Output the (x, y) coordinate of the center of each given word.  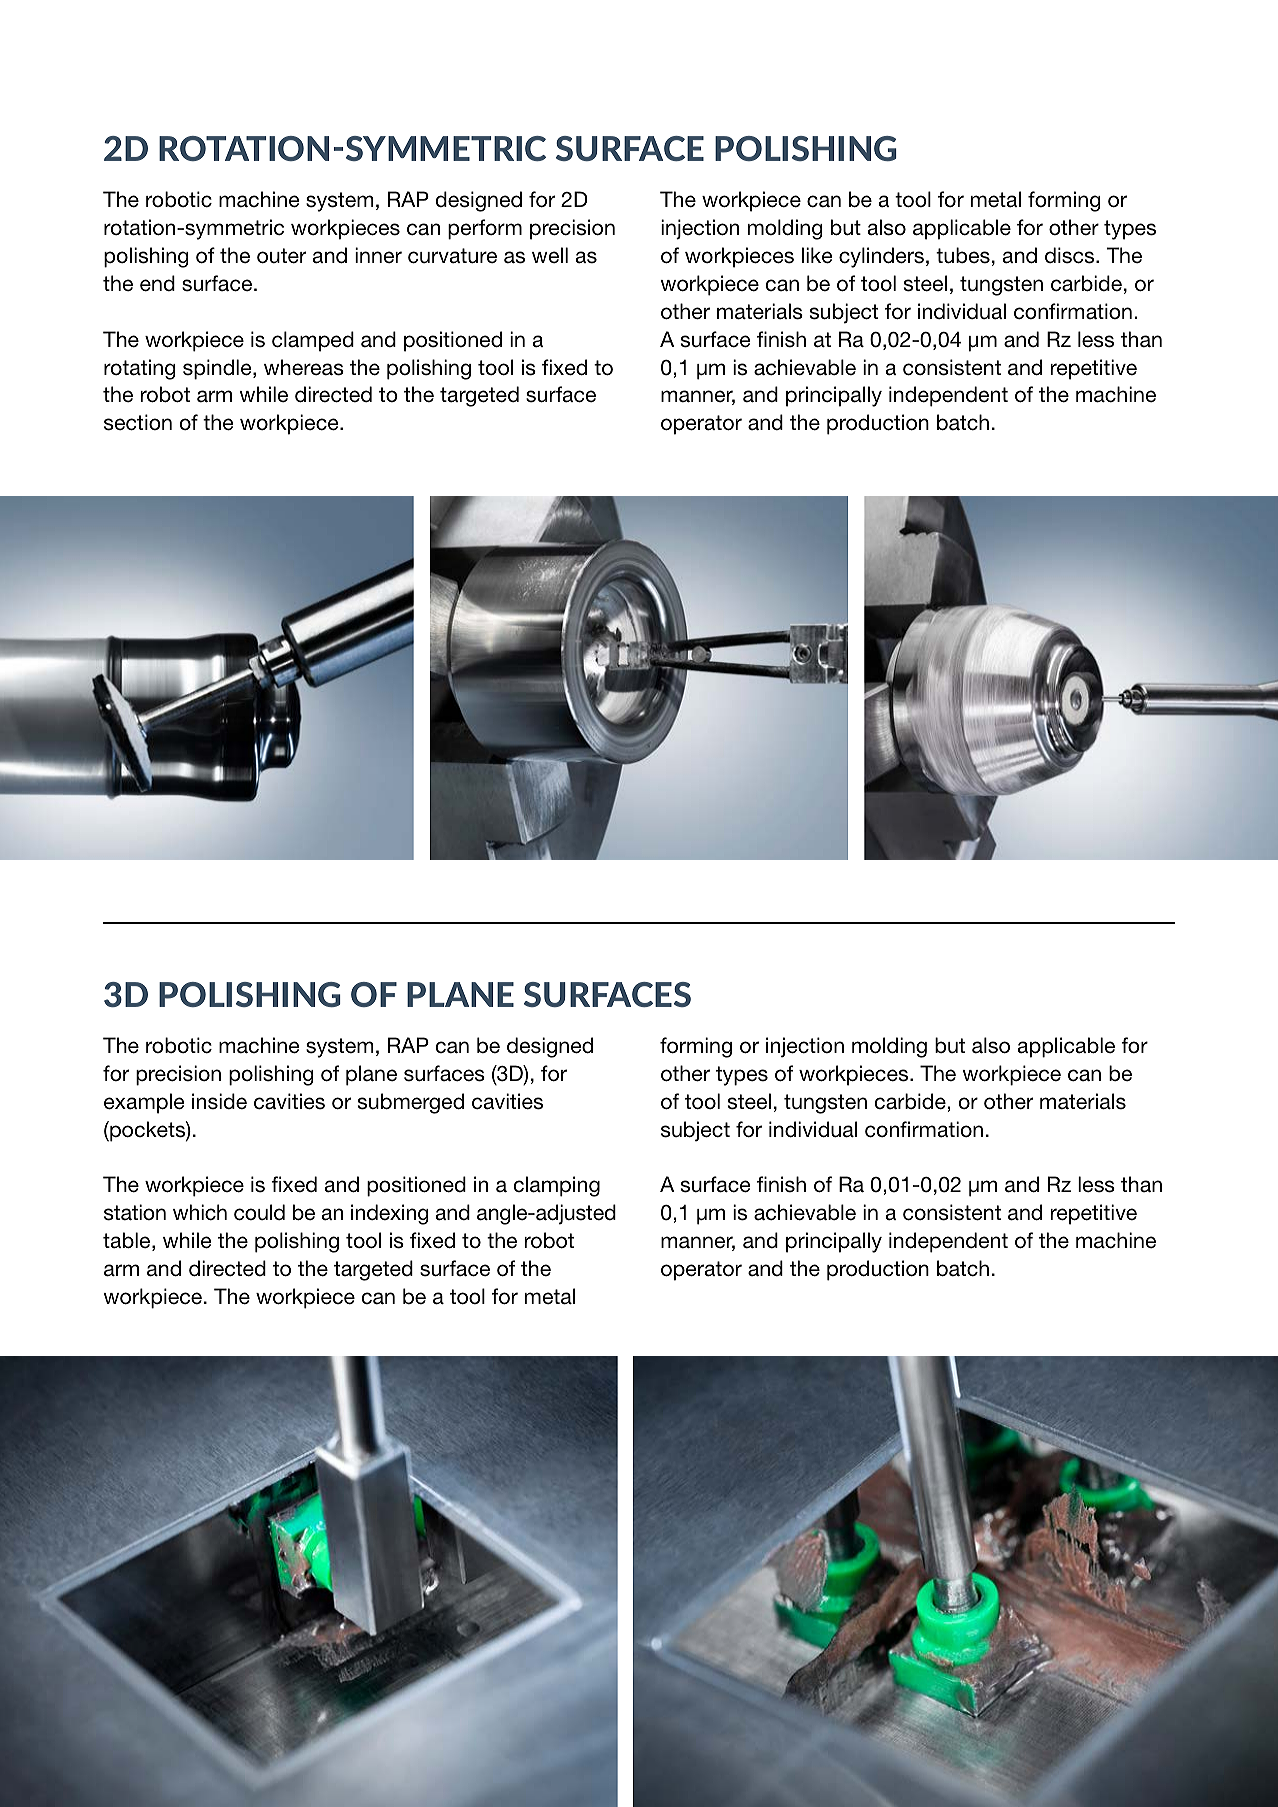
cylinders (881, 257)
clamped (313, 341)
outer (281, 256)
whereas (304, 367)
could (259, 1212)
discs (1071, 255)
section (138, 422)
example (144, 1103)
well (550, 255)
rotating (139, 369)
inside (219, 1101)
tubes (963, 255)
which (200, 1212)
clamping (556, 1186)
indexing (389, 1214)
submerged (411, 1103)
